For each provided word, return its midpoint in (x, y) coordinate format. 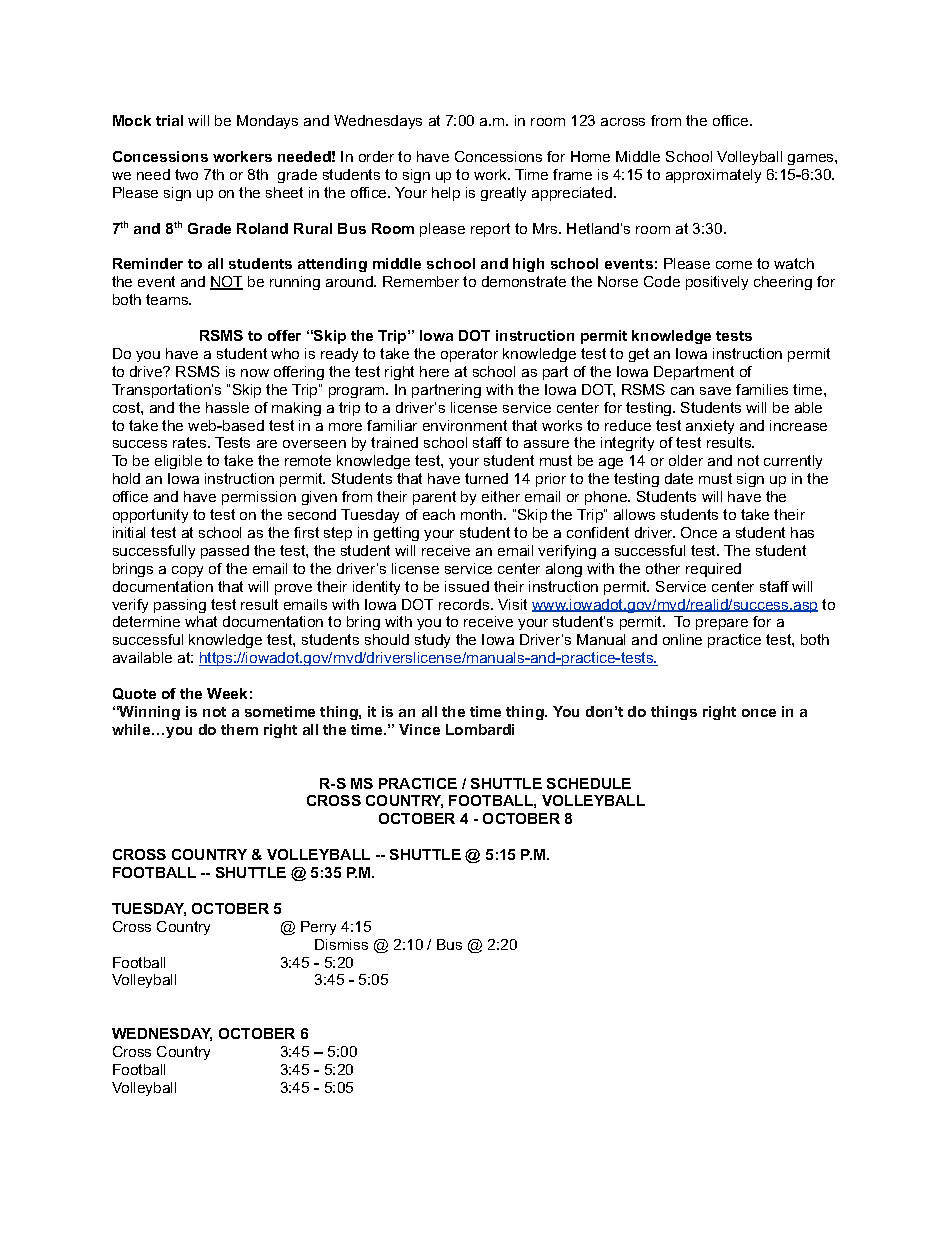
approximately (713, 176)
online (682, 639)
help (446, 194)
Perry (318, 928)
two (186, 174)
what (201, 621)
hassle (227, 407)
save (715, 391)
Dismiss (341, 944)
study (432, 641)
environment (465, 425)
